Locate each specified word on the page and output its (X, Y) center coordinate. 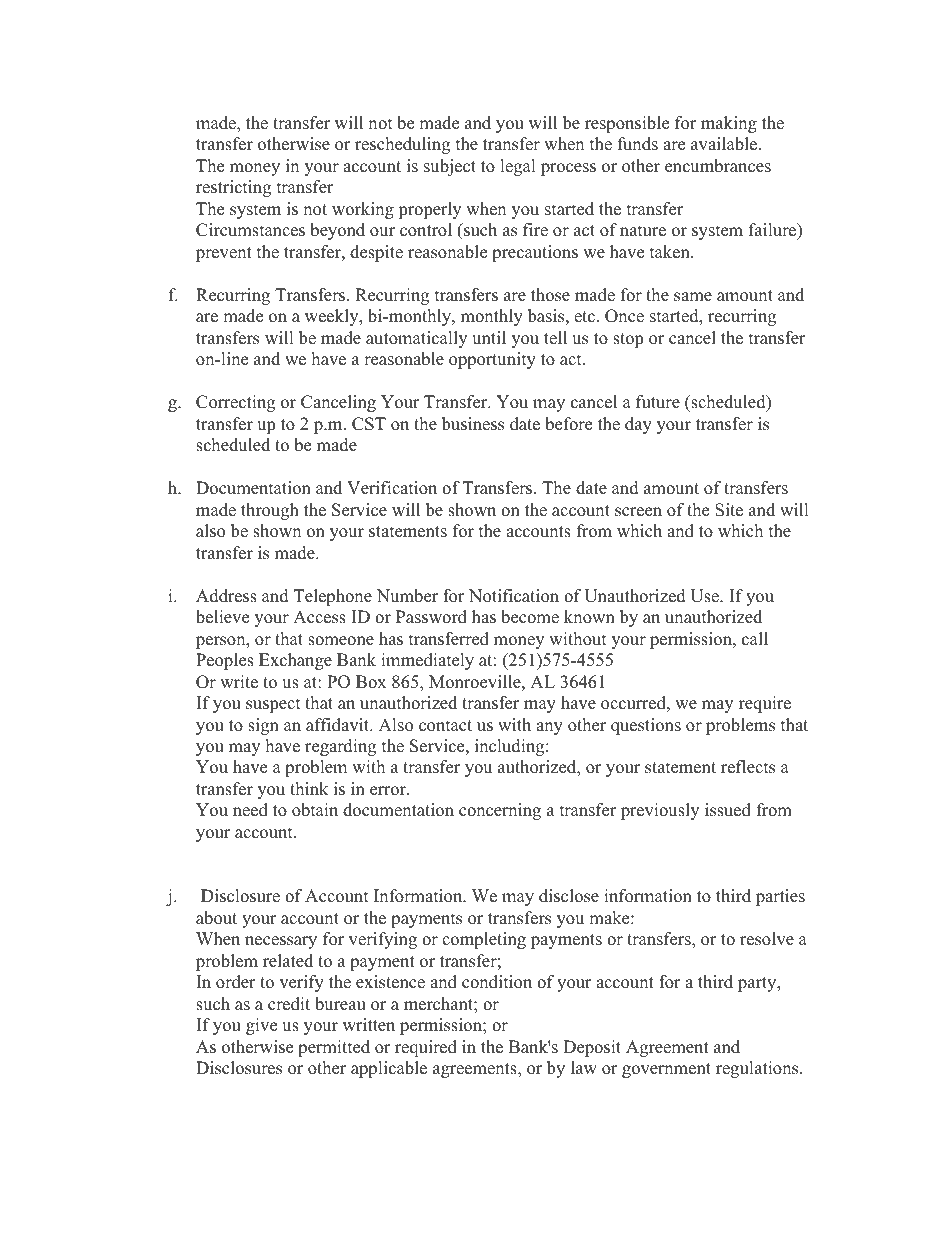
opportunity (492, 360)
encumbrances (718, 166)
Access (319, 617)
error (389, 791)
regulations (758, 1069)
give (261, 1026)
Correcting (235, 403)
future (658, 402)
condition (497, 982)
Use (705, 596)
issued (728, 810)
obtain (315, 810)
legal (518, 167)
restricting (233, 188)
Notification (514, 596)
